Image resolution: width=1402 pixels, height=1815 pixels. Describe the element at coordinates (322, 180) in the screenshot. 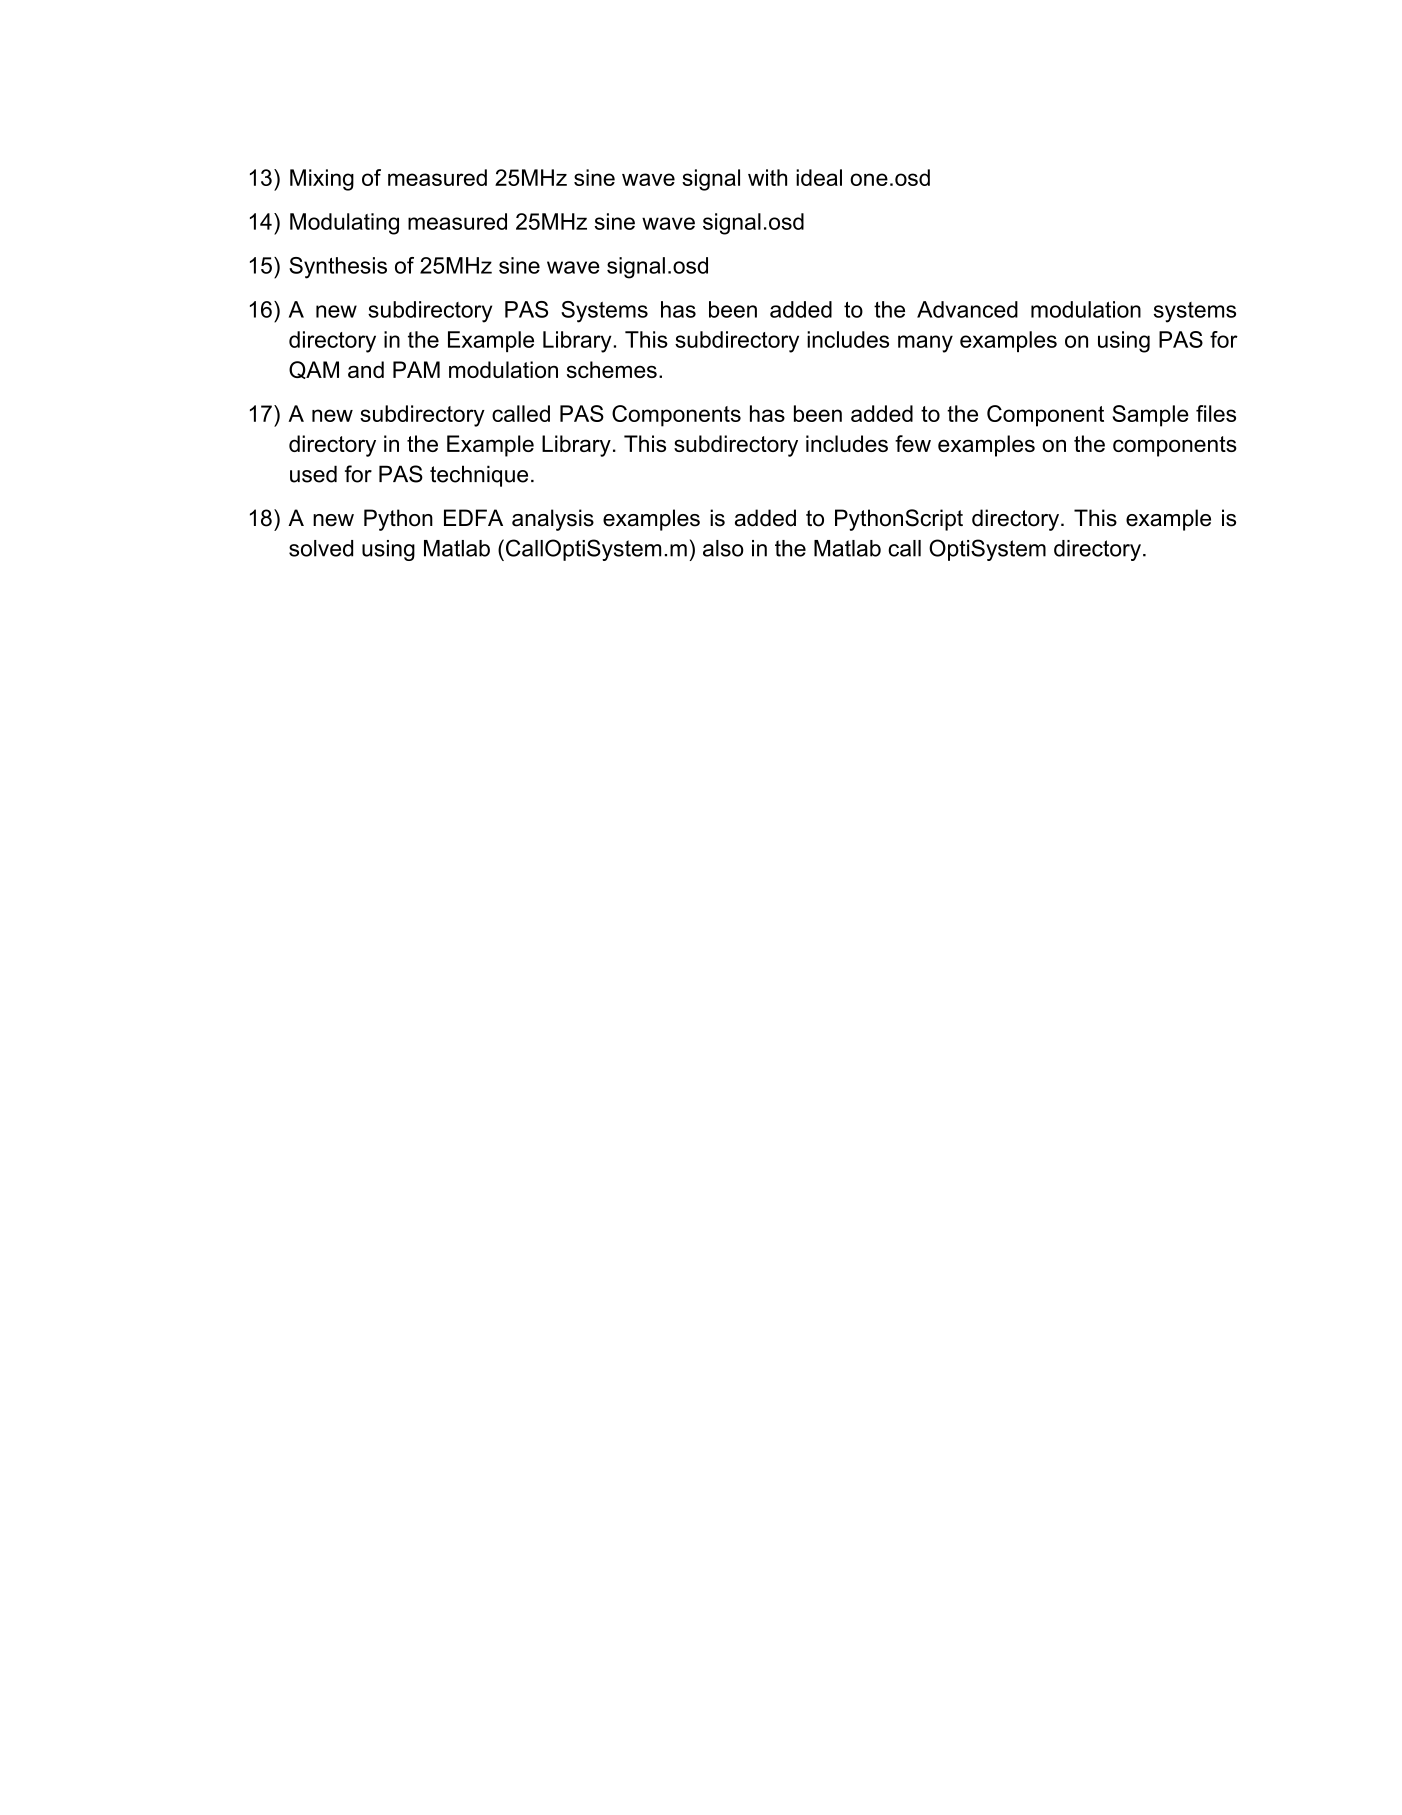

I see `Mixing` at that location.
